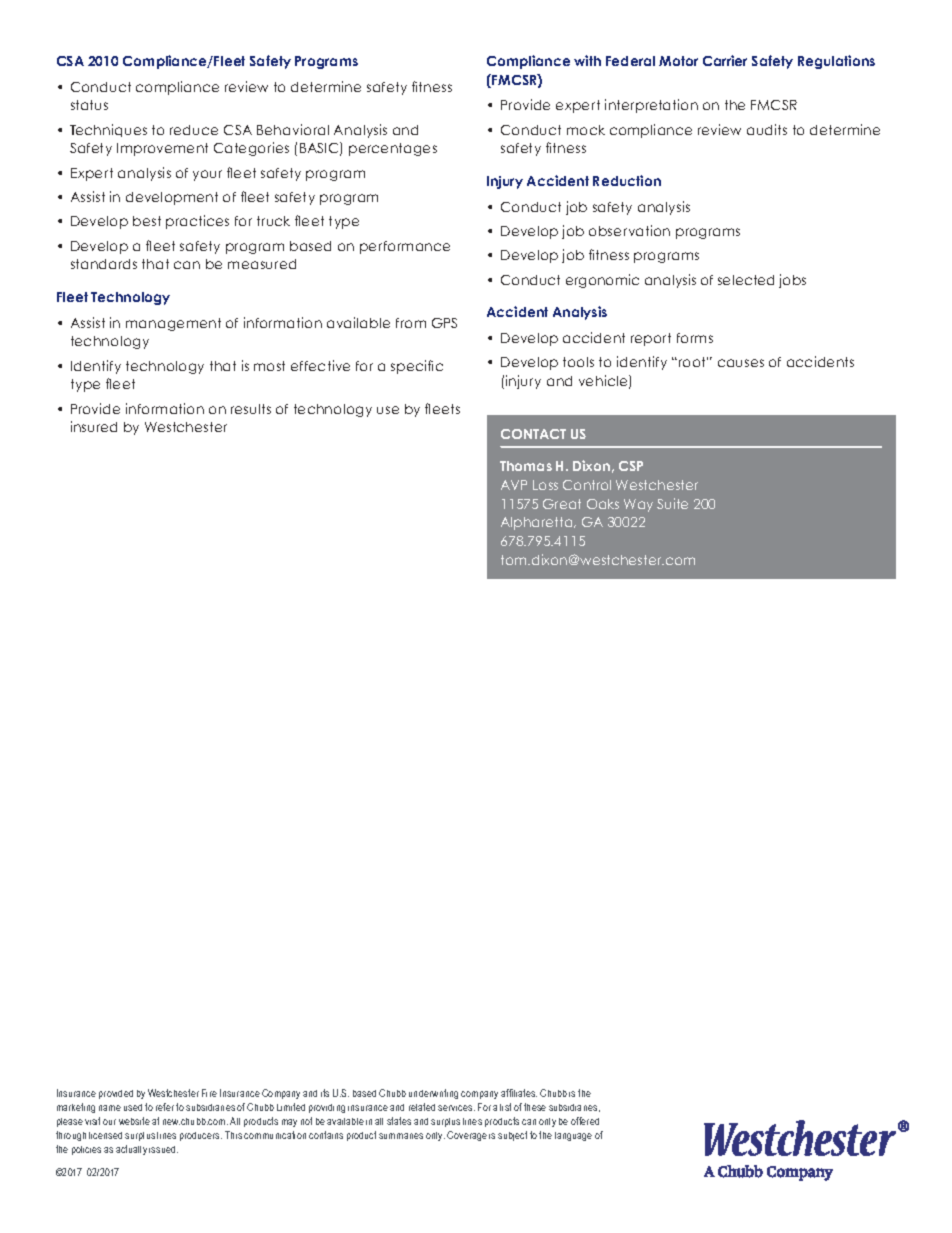 This screenshot has width=952, height=1233. I want to click on services, so click(456, 1108).
